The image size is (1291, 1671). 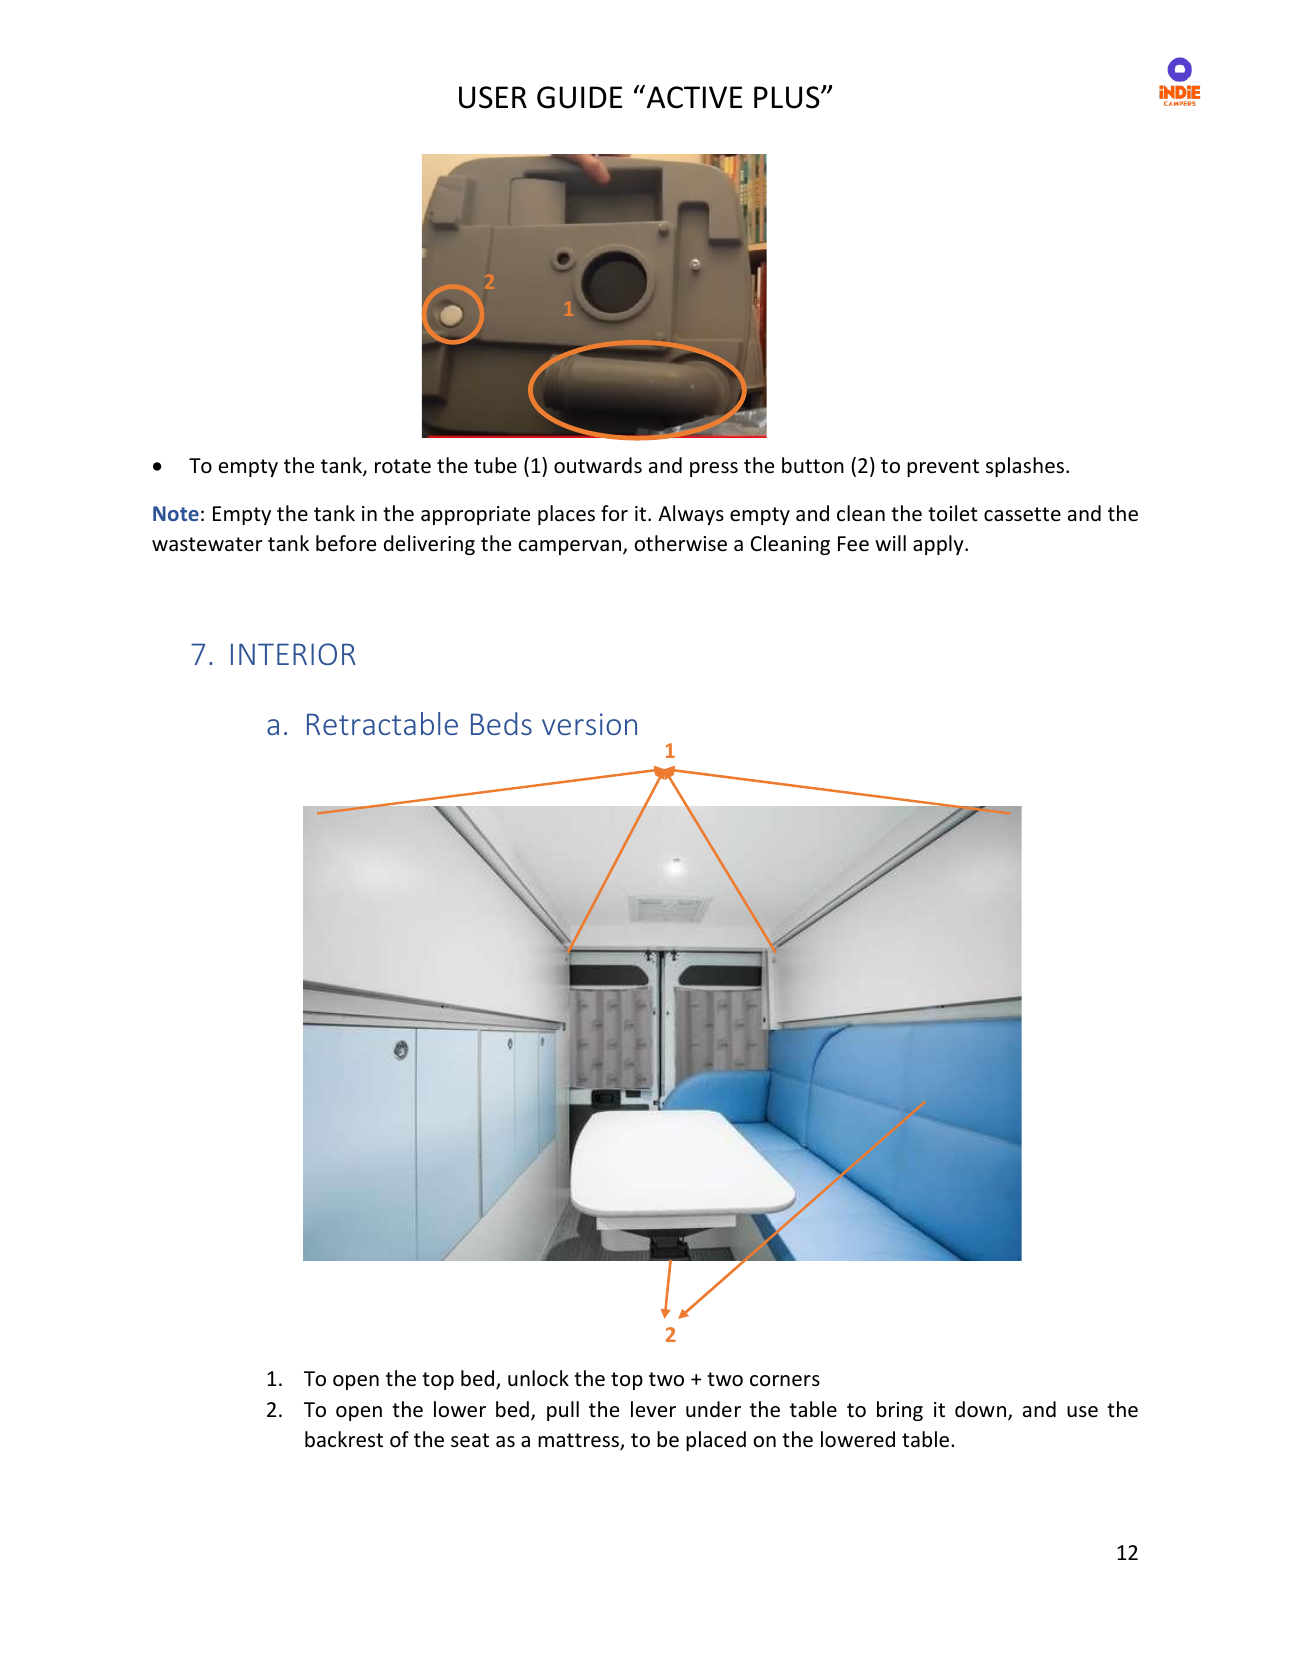 I want to click on USER, so click(x=493, y=97).
